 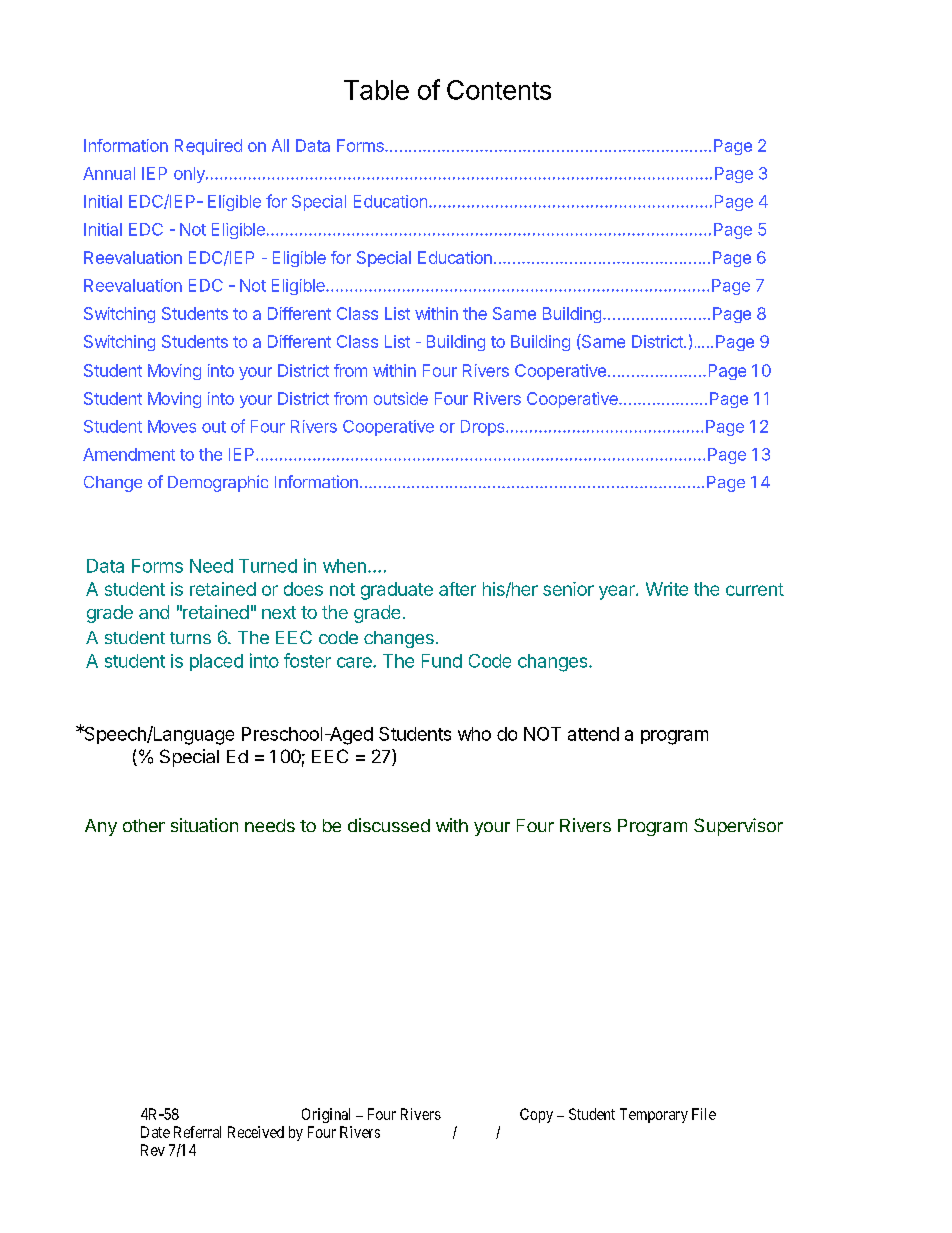 I want to click on Contents, so click(x=499, y=90).
